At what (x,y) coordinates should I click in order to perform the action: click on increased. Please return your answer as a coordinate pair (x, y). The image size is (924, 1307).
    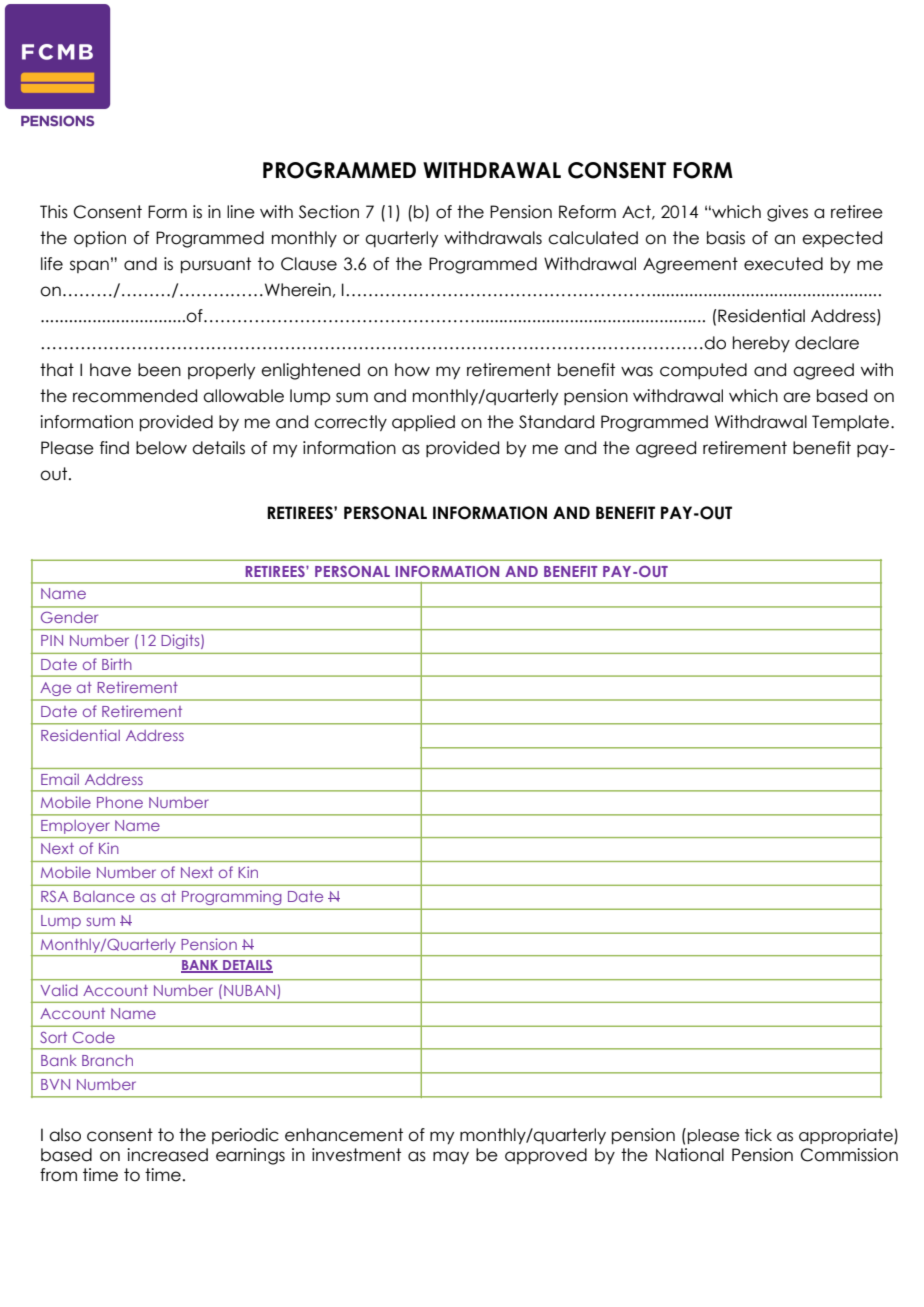
    Looking at the image, I should click on (167, 1155).
